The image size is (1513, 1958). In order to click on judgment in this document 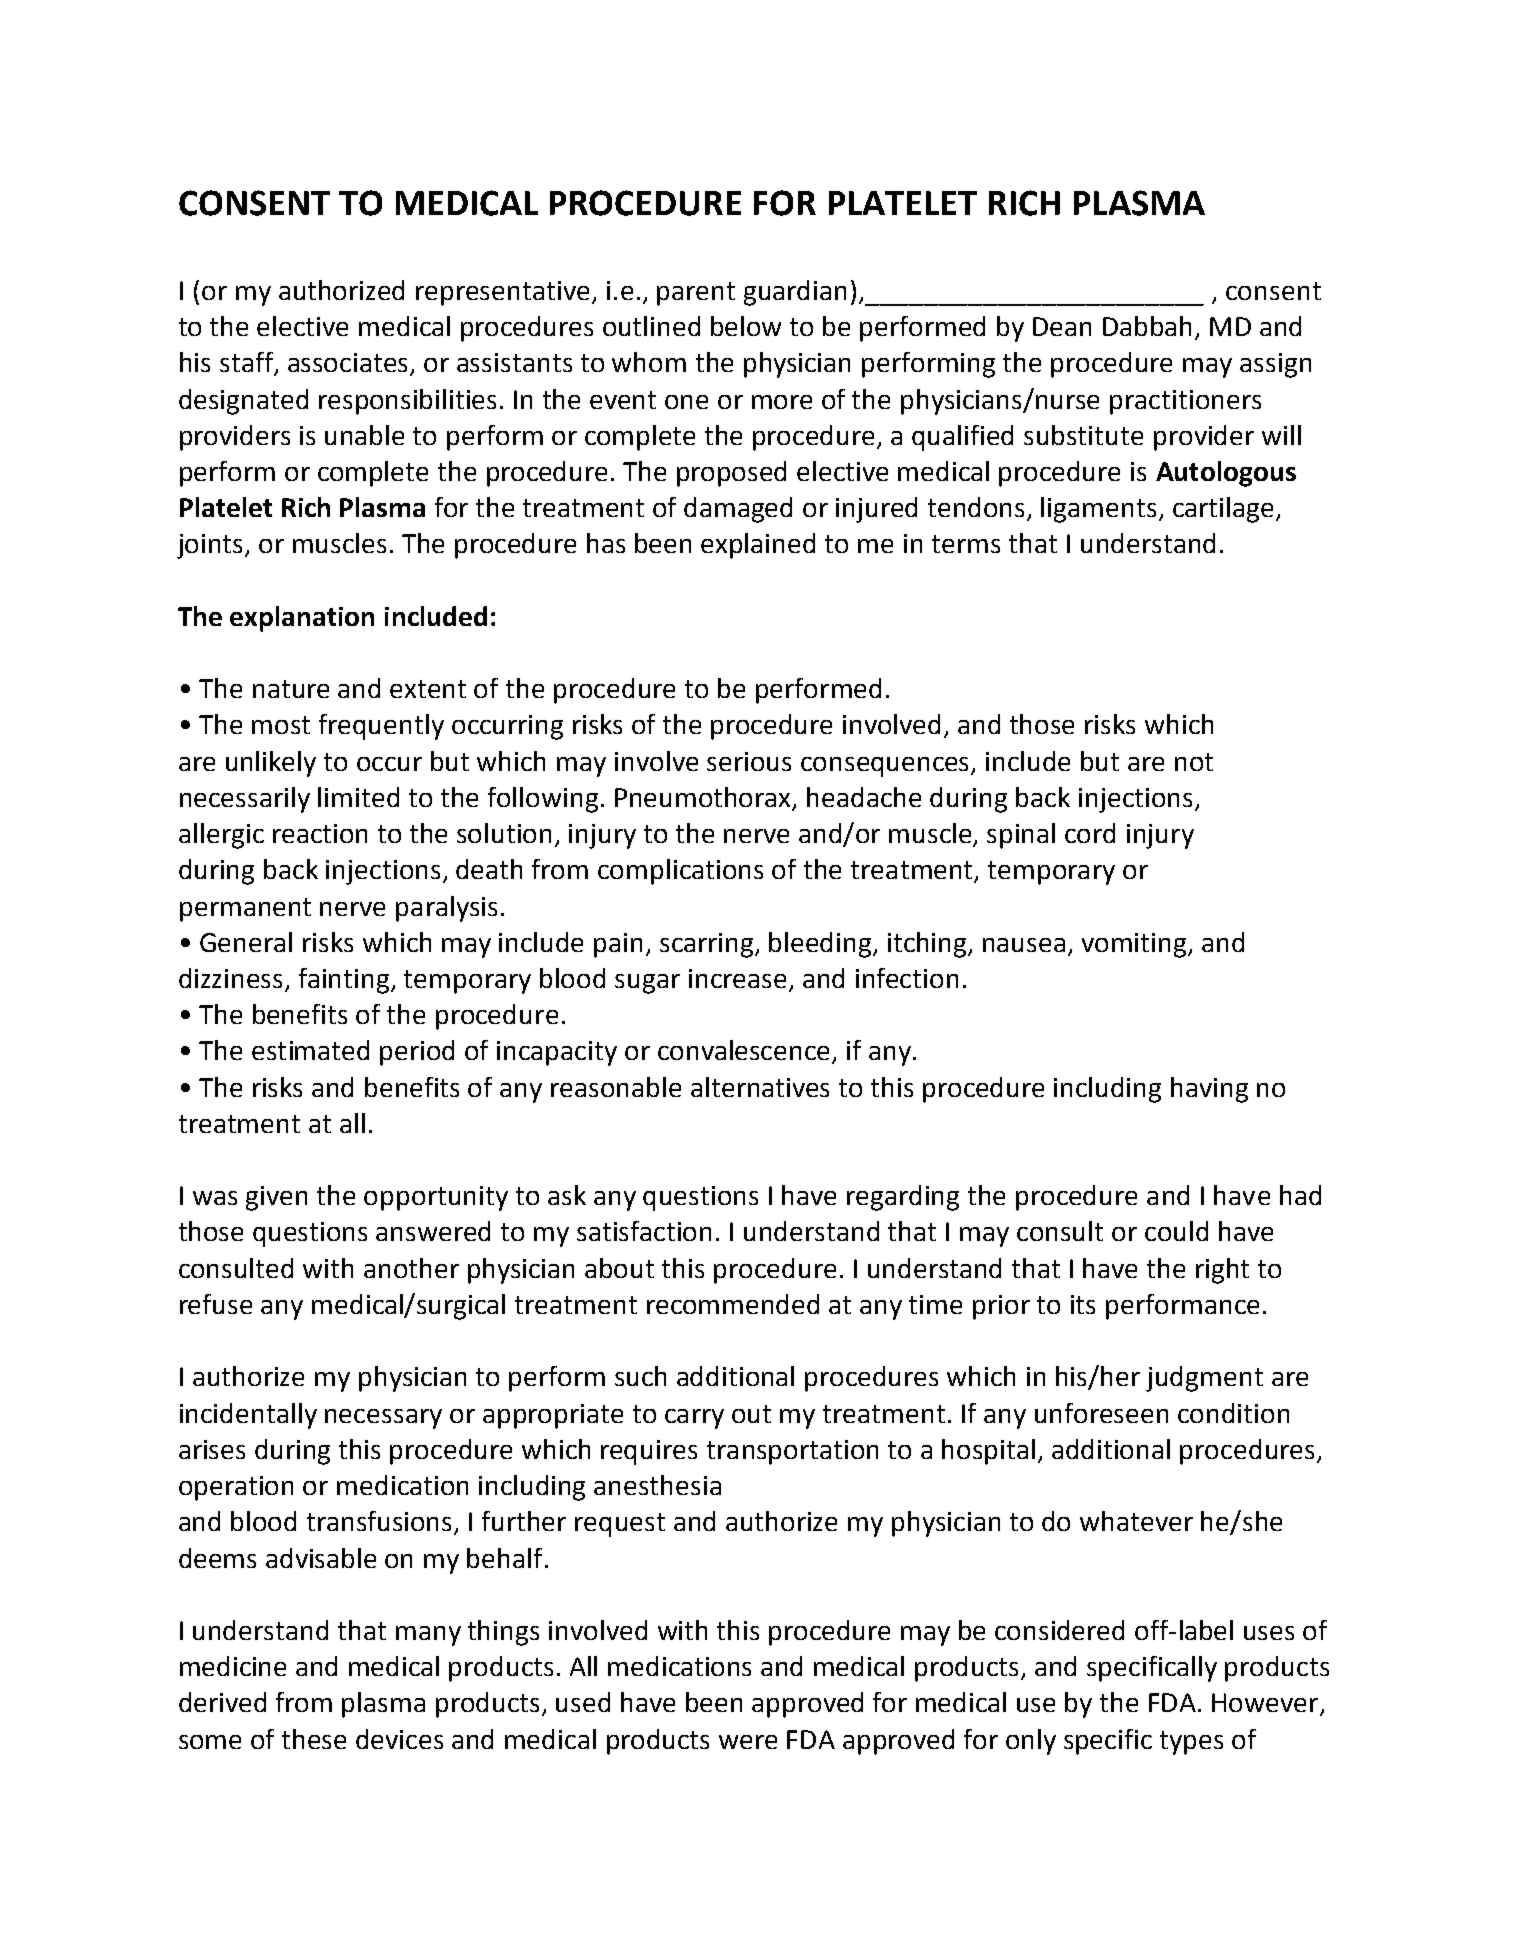, I will do `click(1204, 1379)`.
